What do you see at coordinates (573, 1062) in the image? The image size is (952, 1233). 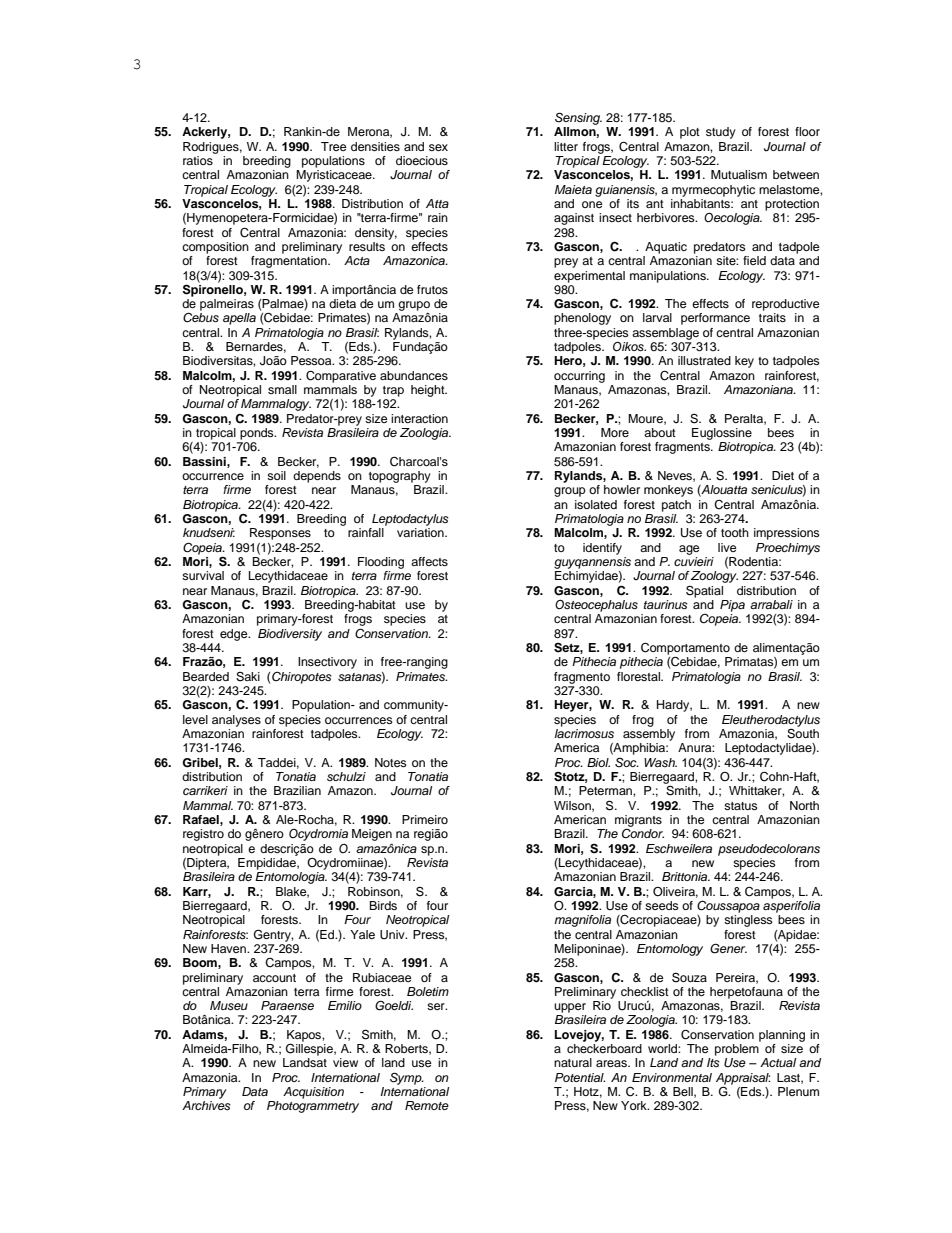 I see `natural` at bounding box center [573, 1062].
